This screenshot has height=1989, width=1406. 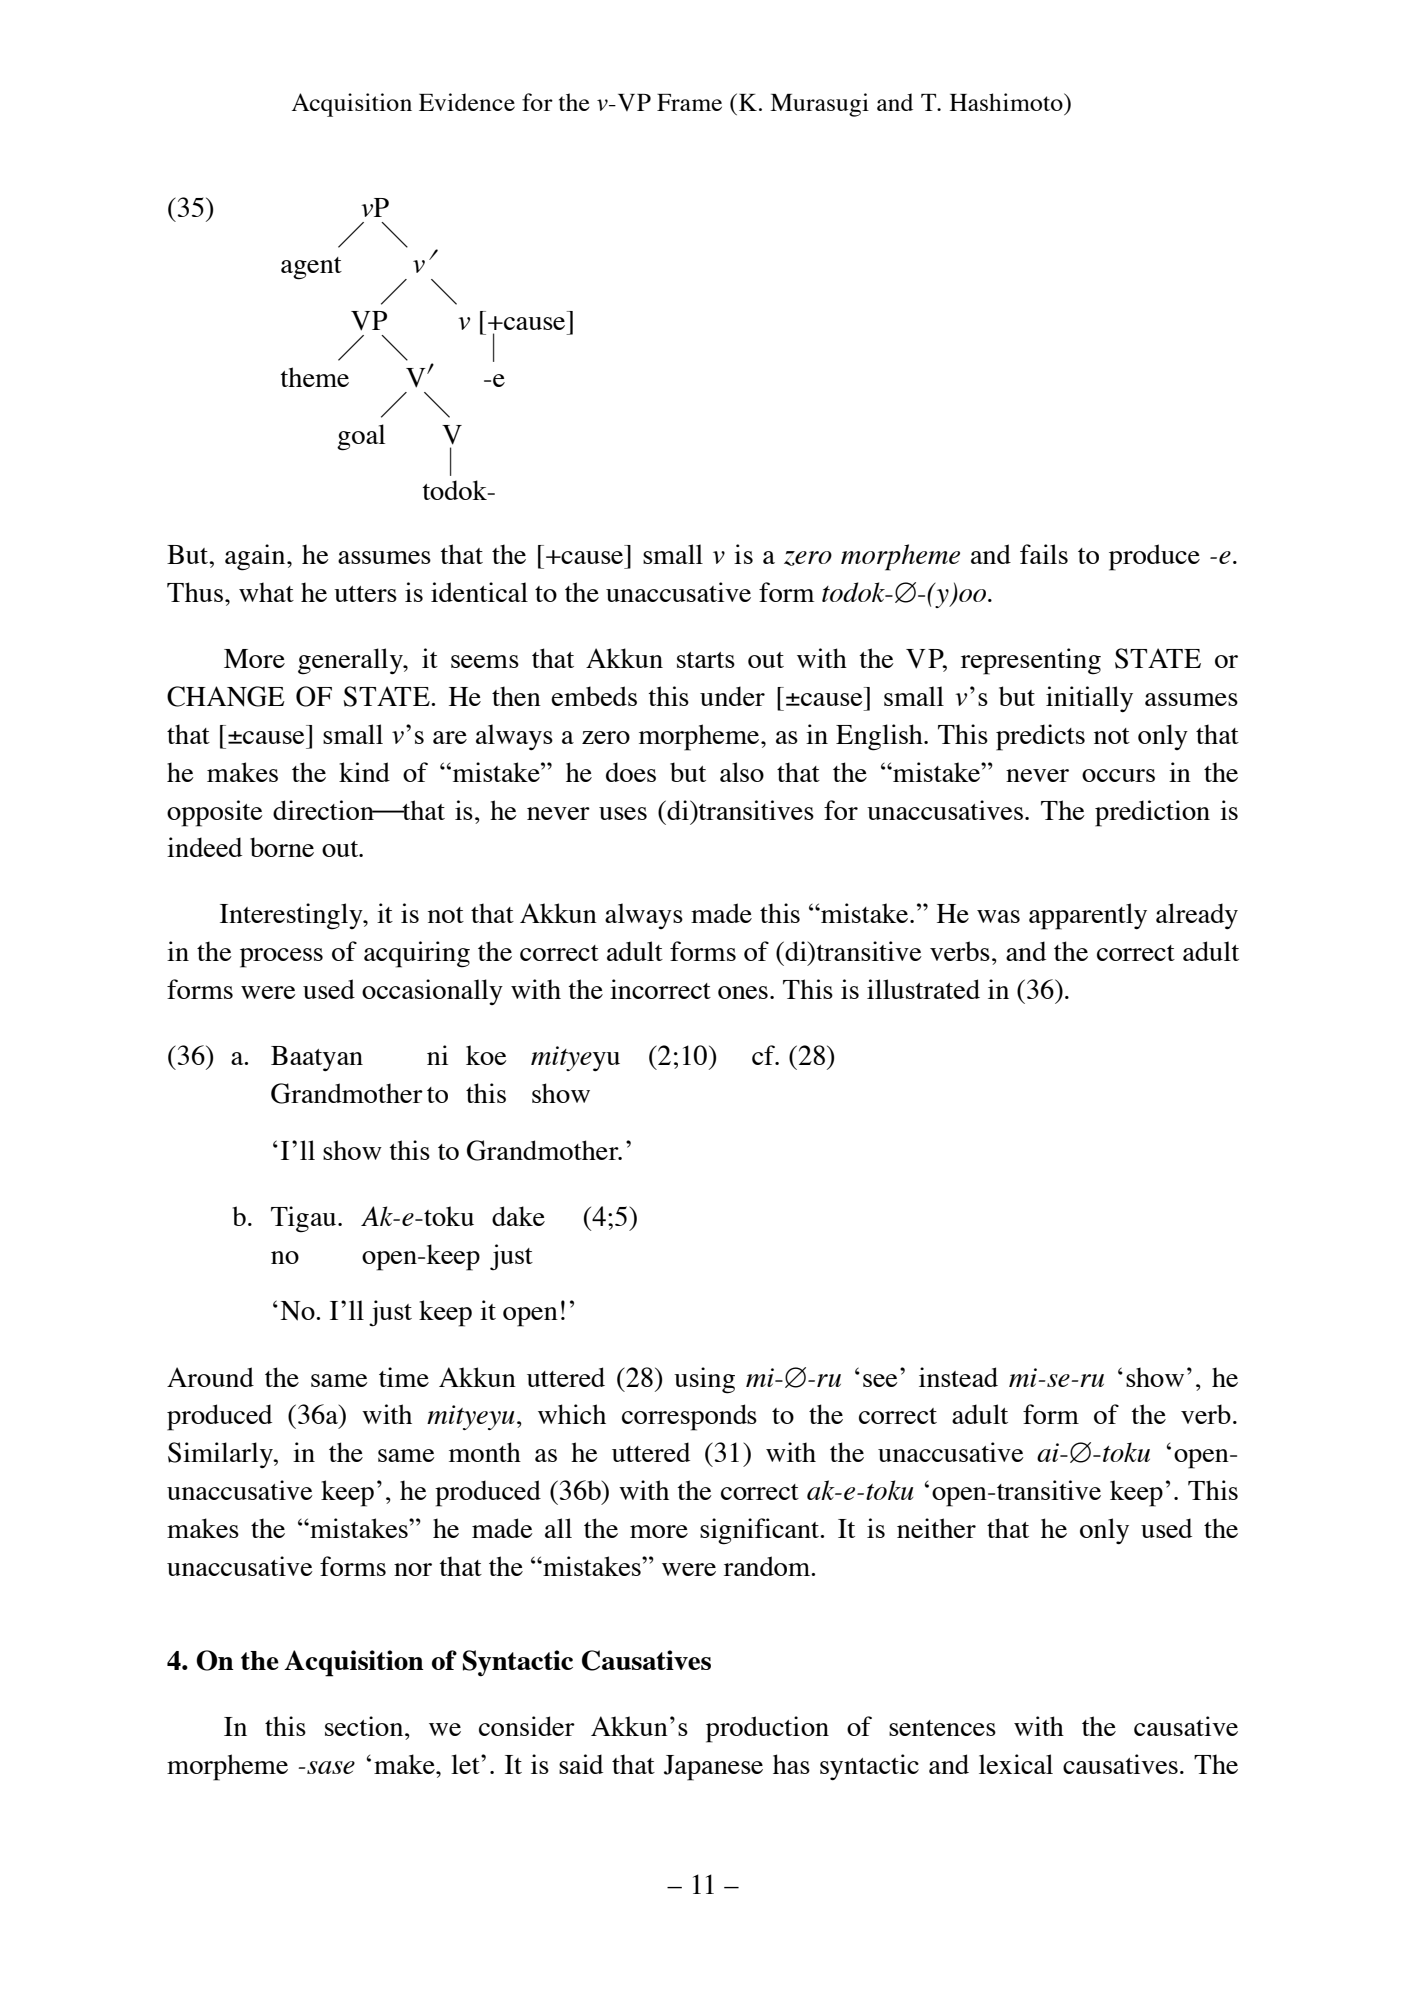 What do you see at coordinates (1007, 102) in the screenshot?
I see `Hashimoto` at bounding box center [1007, 102].
